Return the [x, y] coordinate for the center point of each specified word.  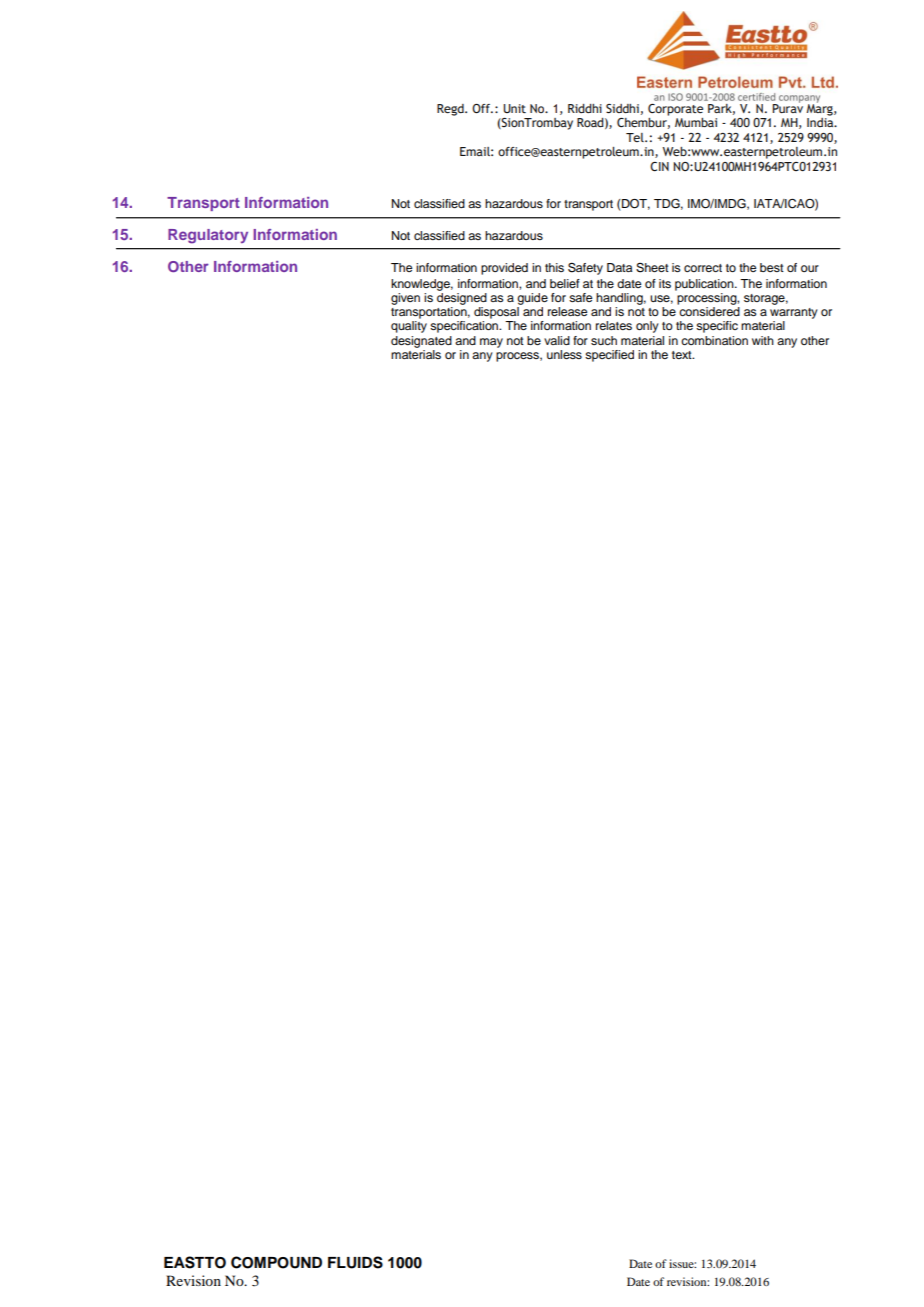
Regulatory [208, 236]
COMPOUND [276, 1262]
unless [564, 354]
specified [609, 356]
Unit [514, 108]
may [491, 343]
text [683, 355]
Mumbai [696, 122]
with [763, 340]
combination [714, 340]
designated [421, 342]
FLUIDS [355, 1262]
